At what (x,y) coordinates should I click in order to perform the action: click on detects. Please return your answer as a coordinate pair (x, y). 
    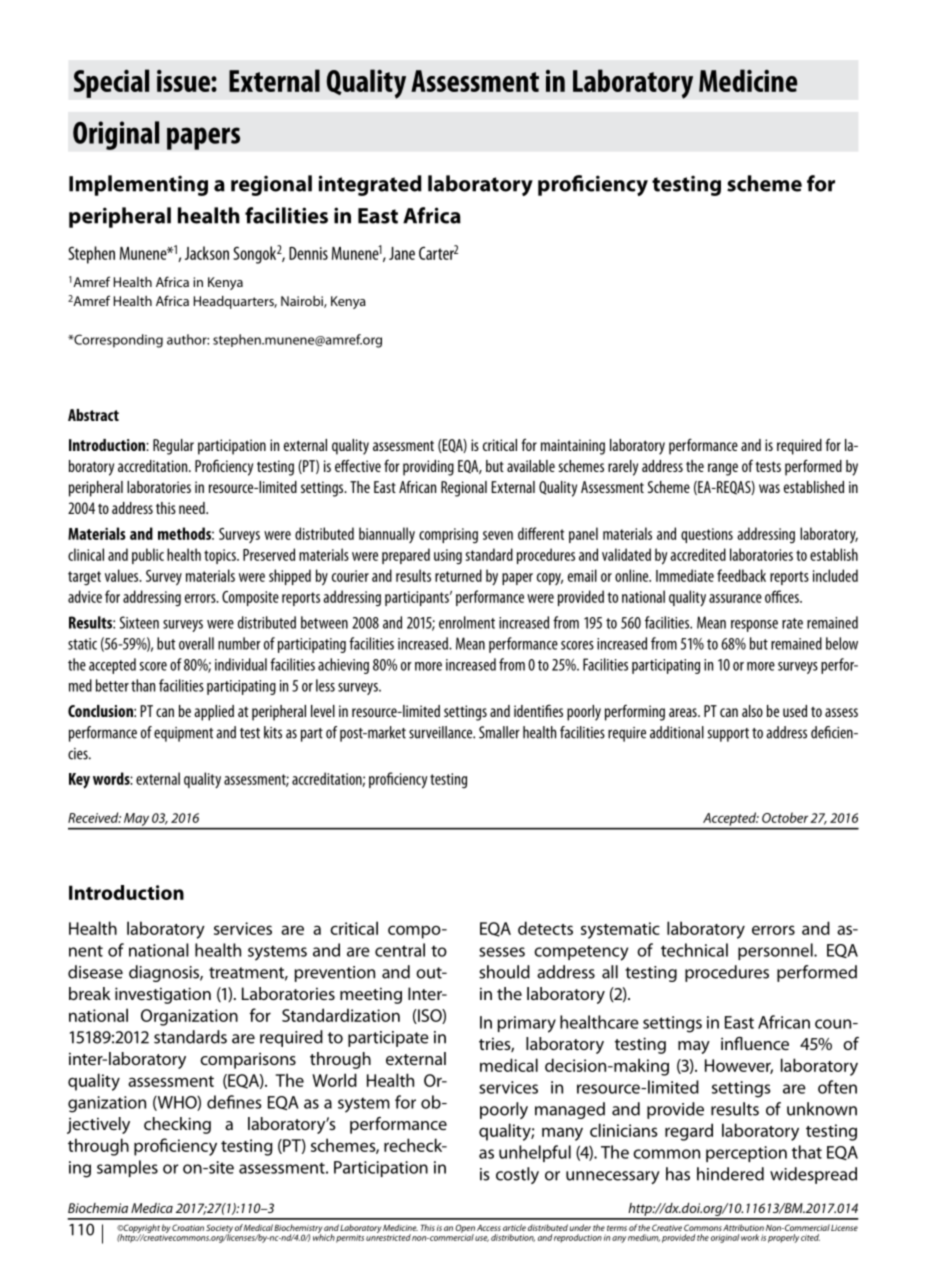
    Looking at the image, I should click on (545, 928).
